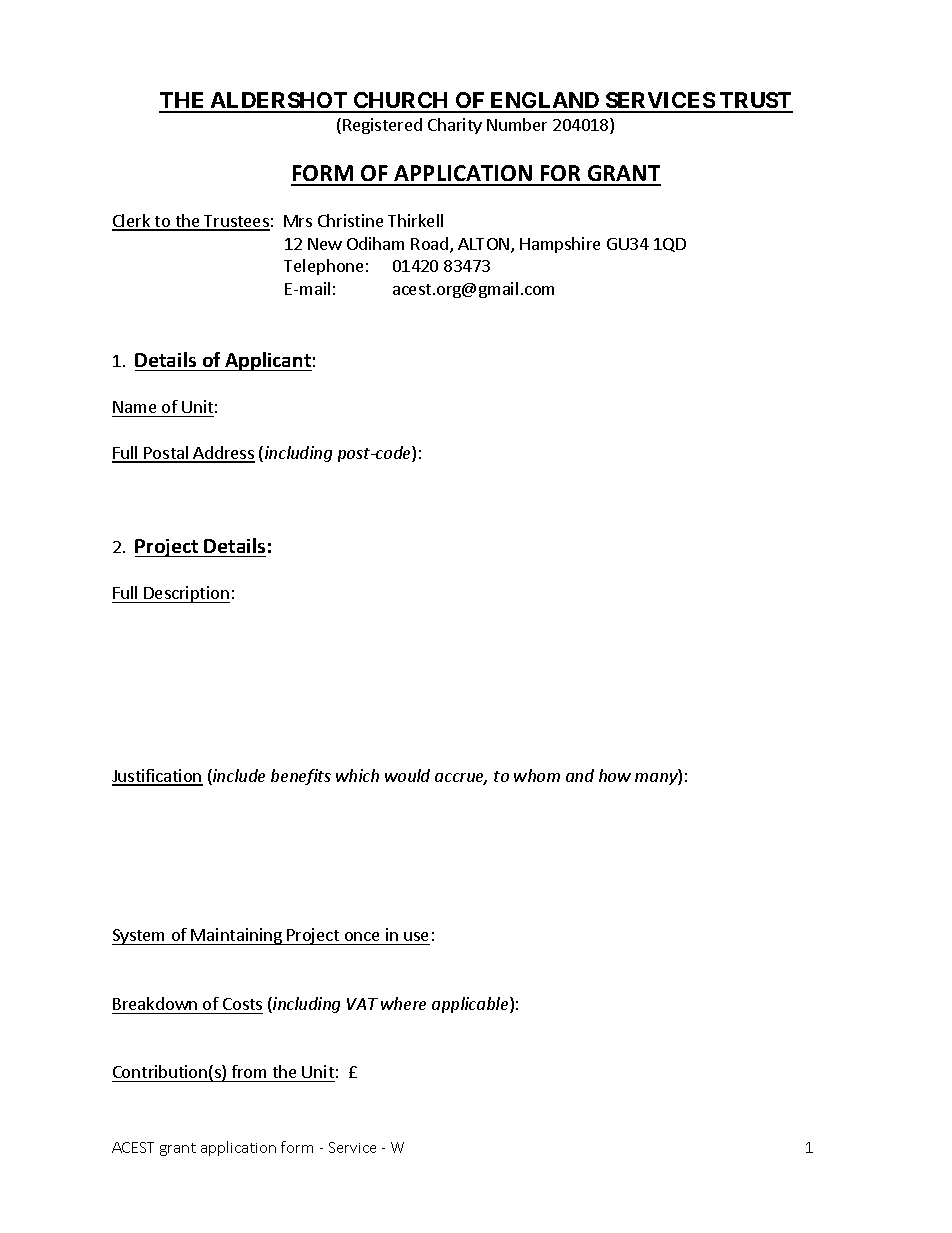  What do you see at coordinates (537, 775) in the screenshot?
I see `whom` at bounding box center [537, 775].
